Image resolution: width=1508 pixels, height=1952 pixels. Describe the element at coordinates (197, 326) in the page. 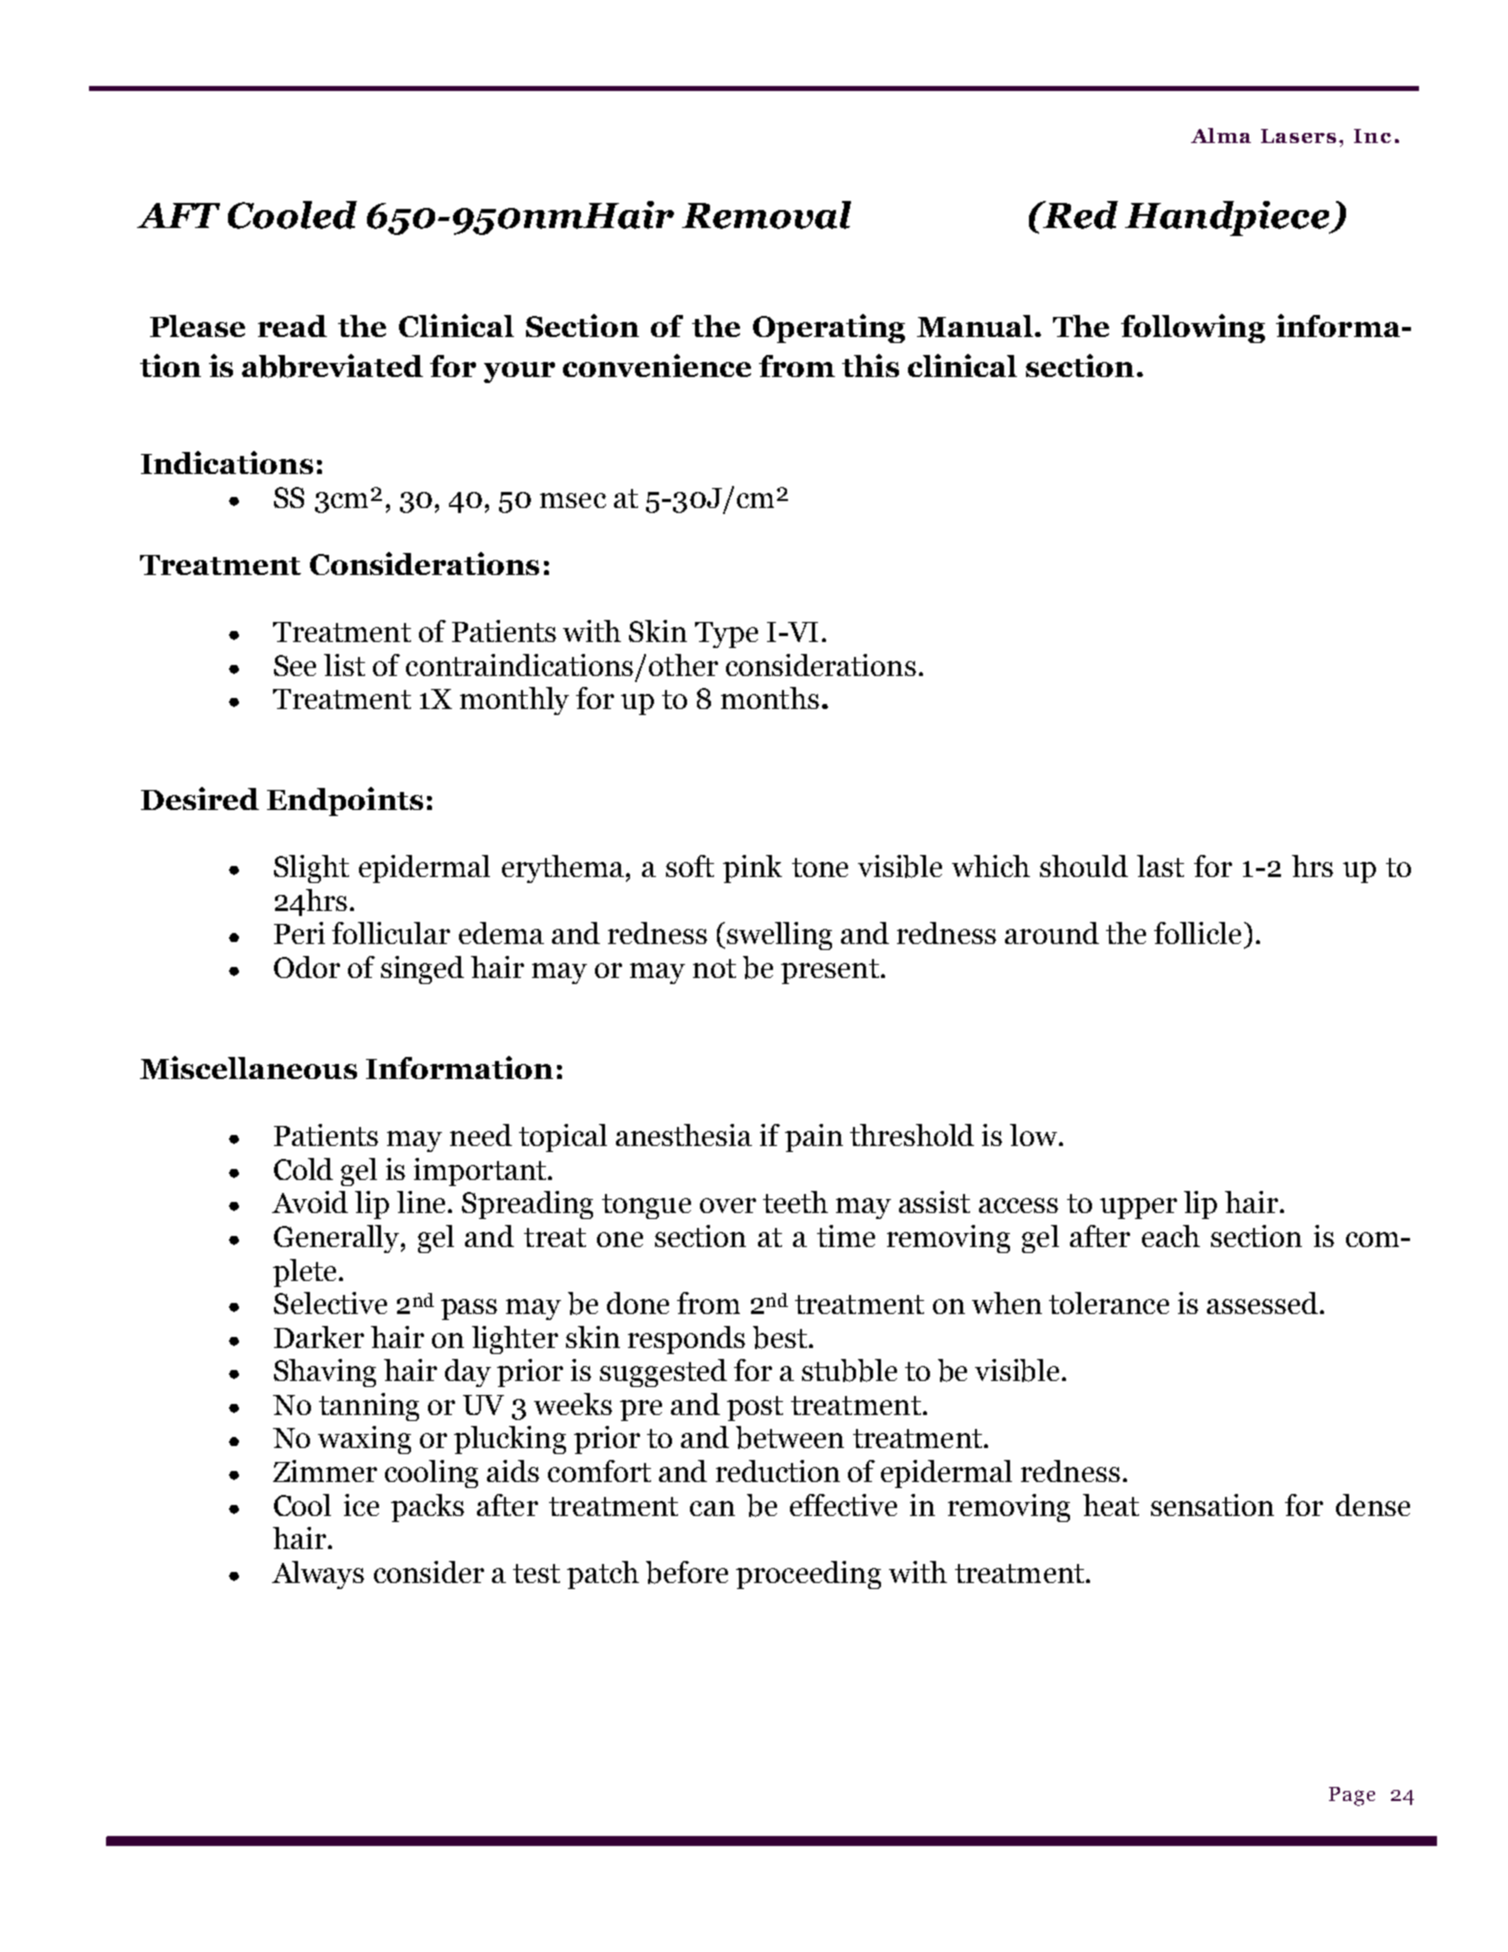

I see `Please` at that location.
